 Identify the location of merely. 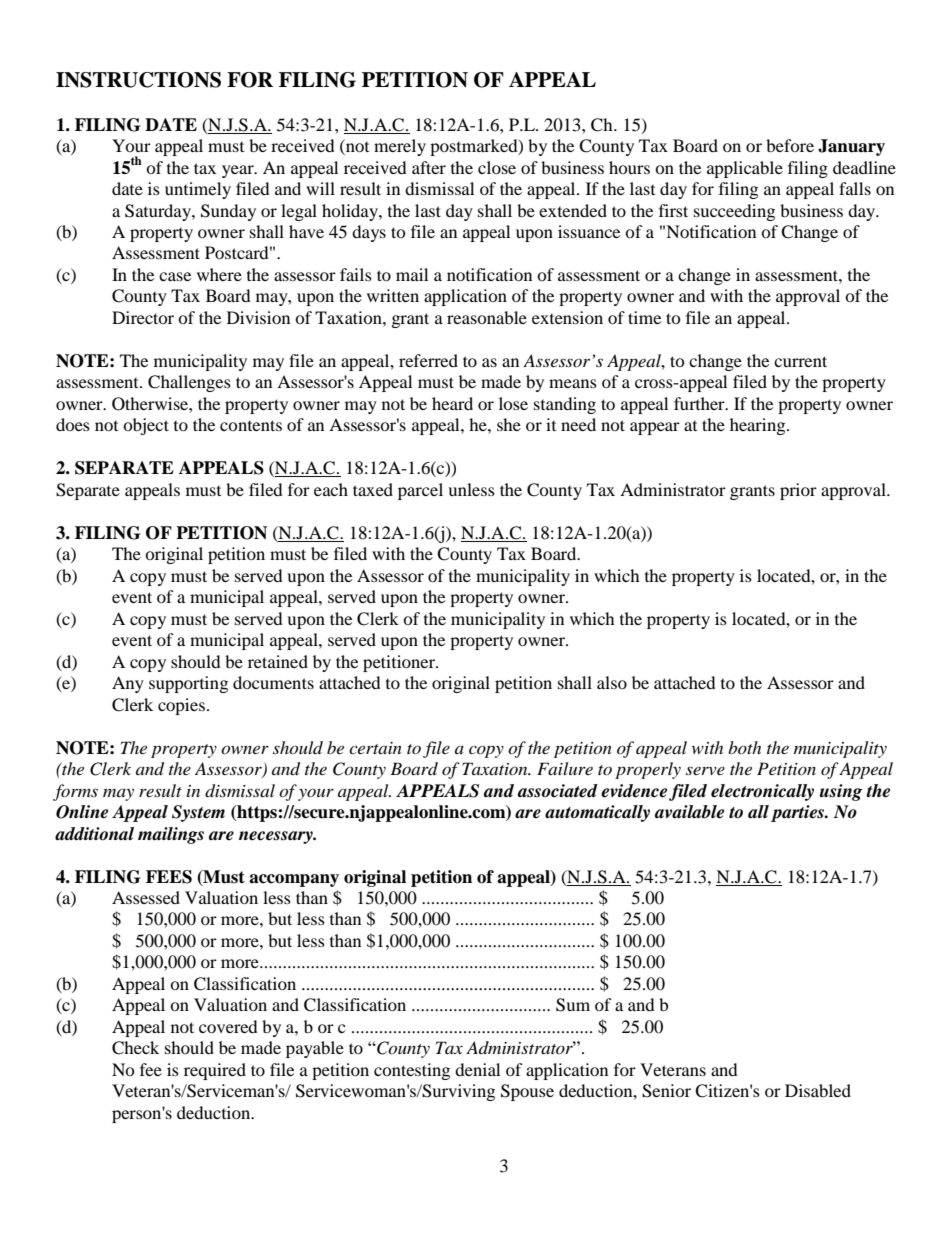
(400, 147).
